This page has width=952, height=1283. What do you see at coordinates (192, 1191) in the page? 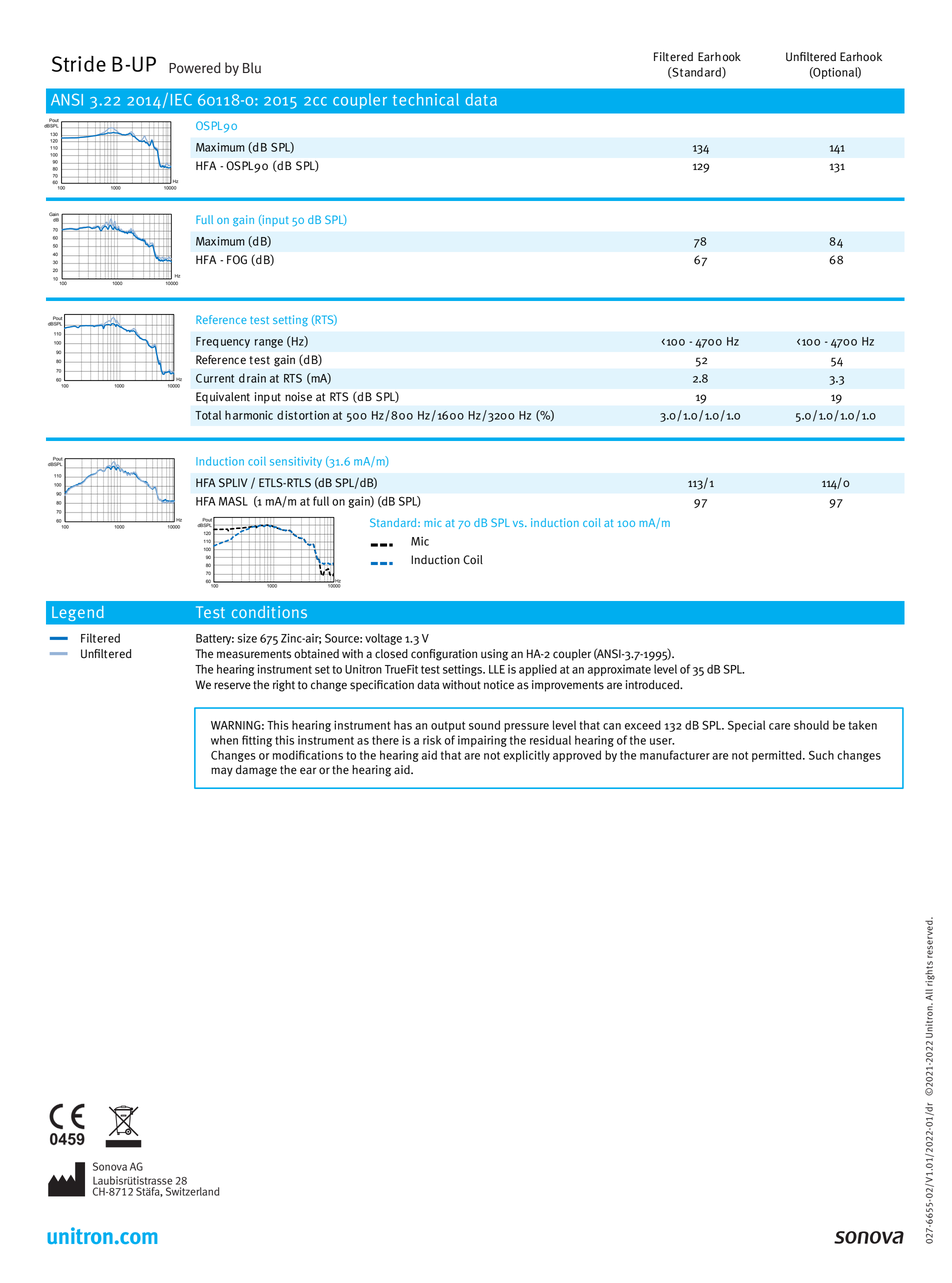
I see `Switzerland` at bounding box center [192, 1191].
